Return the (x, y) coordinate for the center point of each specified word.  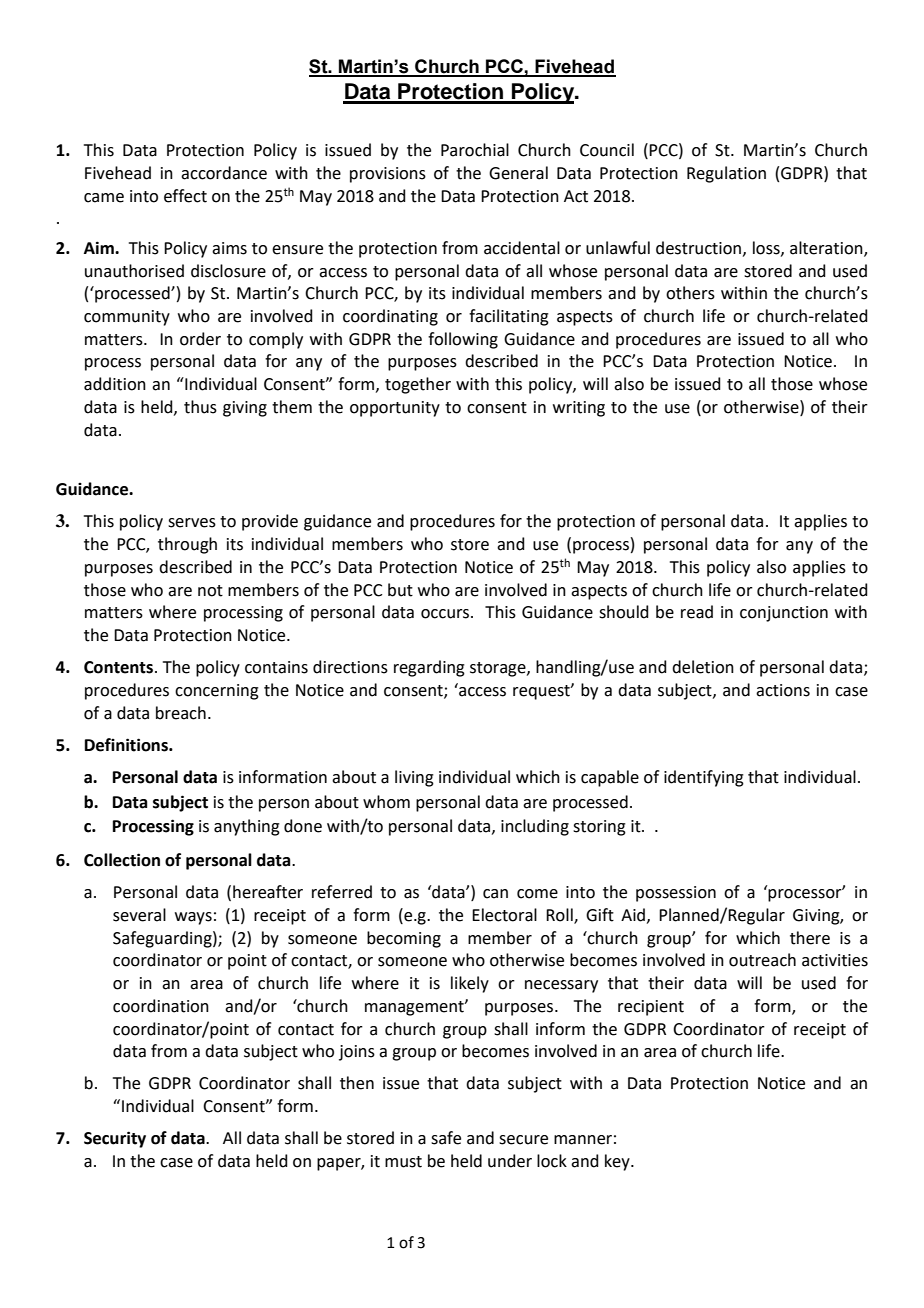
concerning (217, 692)
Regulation (726, 174)
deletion (703, 667)
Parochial (475, 150)
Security (115, 1139)
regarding (429, 668)
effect (185, 196)
